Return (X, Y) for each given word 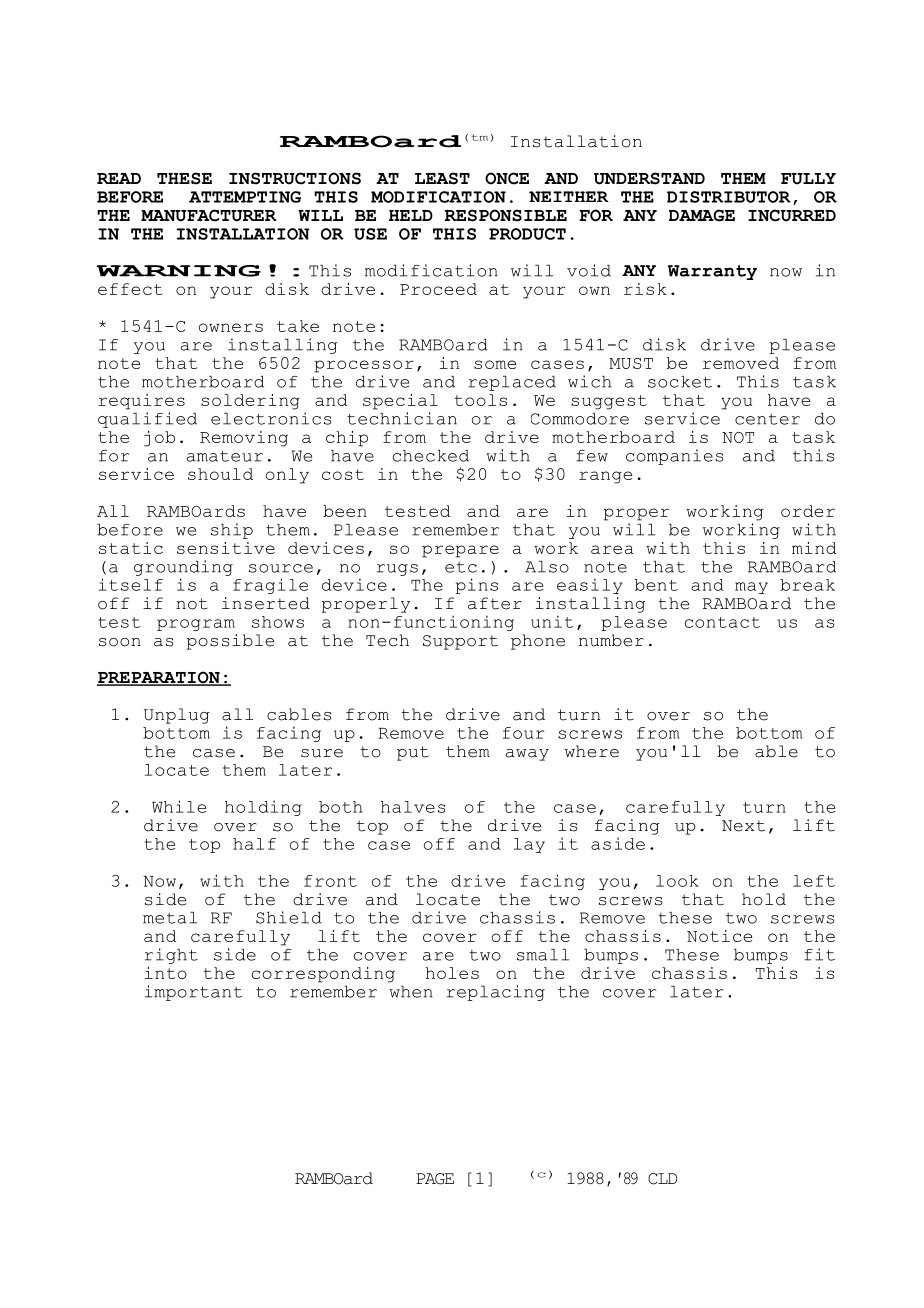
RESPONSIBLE (506, 215)
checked (431, 456)
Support (460, 642)
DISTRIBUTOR (729, 197)
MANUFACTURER (208, 215)
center (767, 419)
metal (170, 918)
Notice (720, 936)
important (193, 993)
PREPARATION (159, 678)
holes (452, 973)
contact (722, 622)
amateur (225, 456)
